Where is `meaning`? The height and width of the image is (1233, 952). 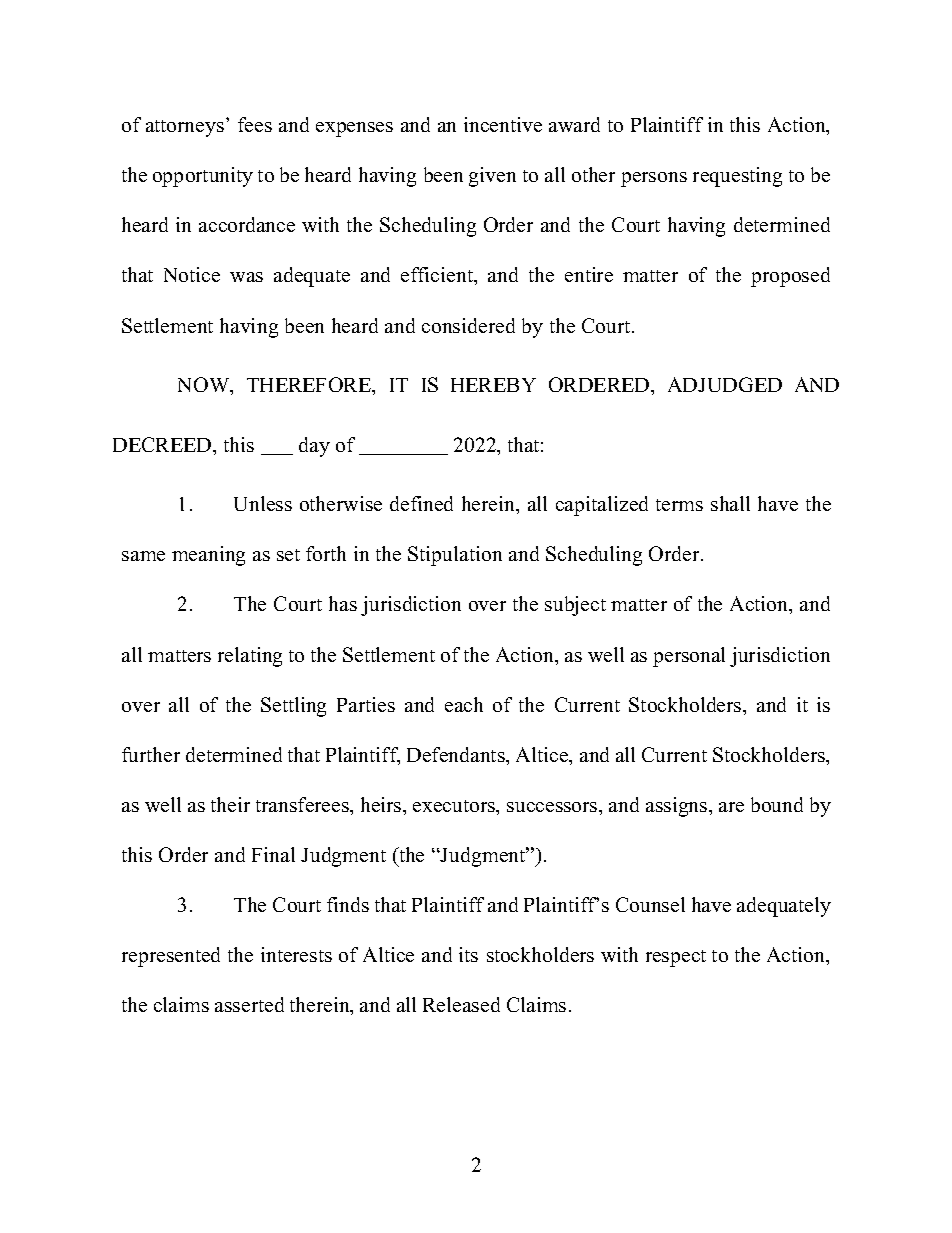 meaning is located at coordinates (208, 556).
